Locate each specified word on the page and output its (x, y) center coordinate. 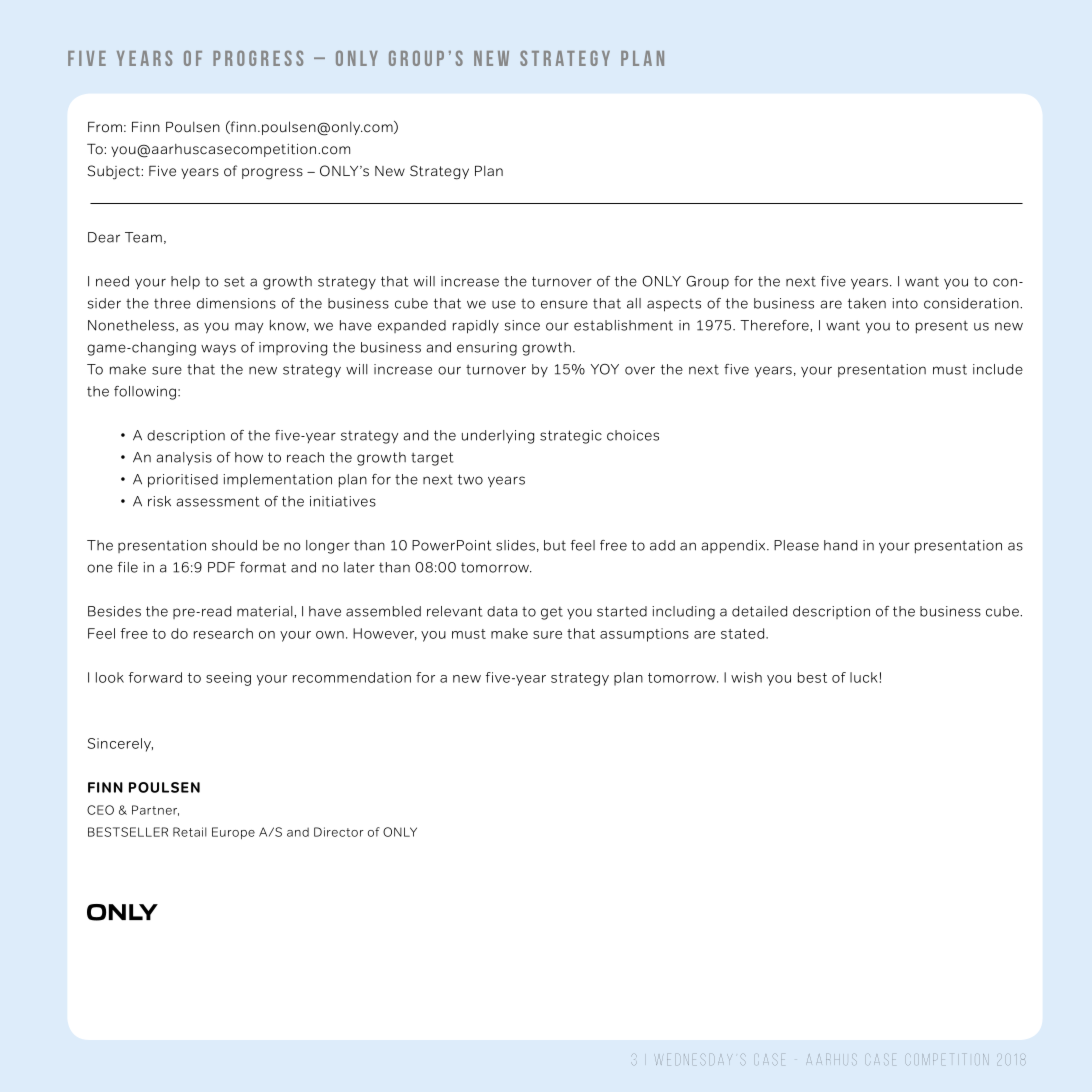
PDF (221, 567)
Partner (155, 810)
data (502, 611)
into (905, 303)
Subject (114, 172)
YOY (605, 369)
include (998, 369)
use (504, 304)
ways (218, 350)
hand (840, 545)
